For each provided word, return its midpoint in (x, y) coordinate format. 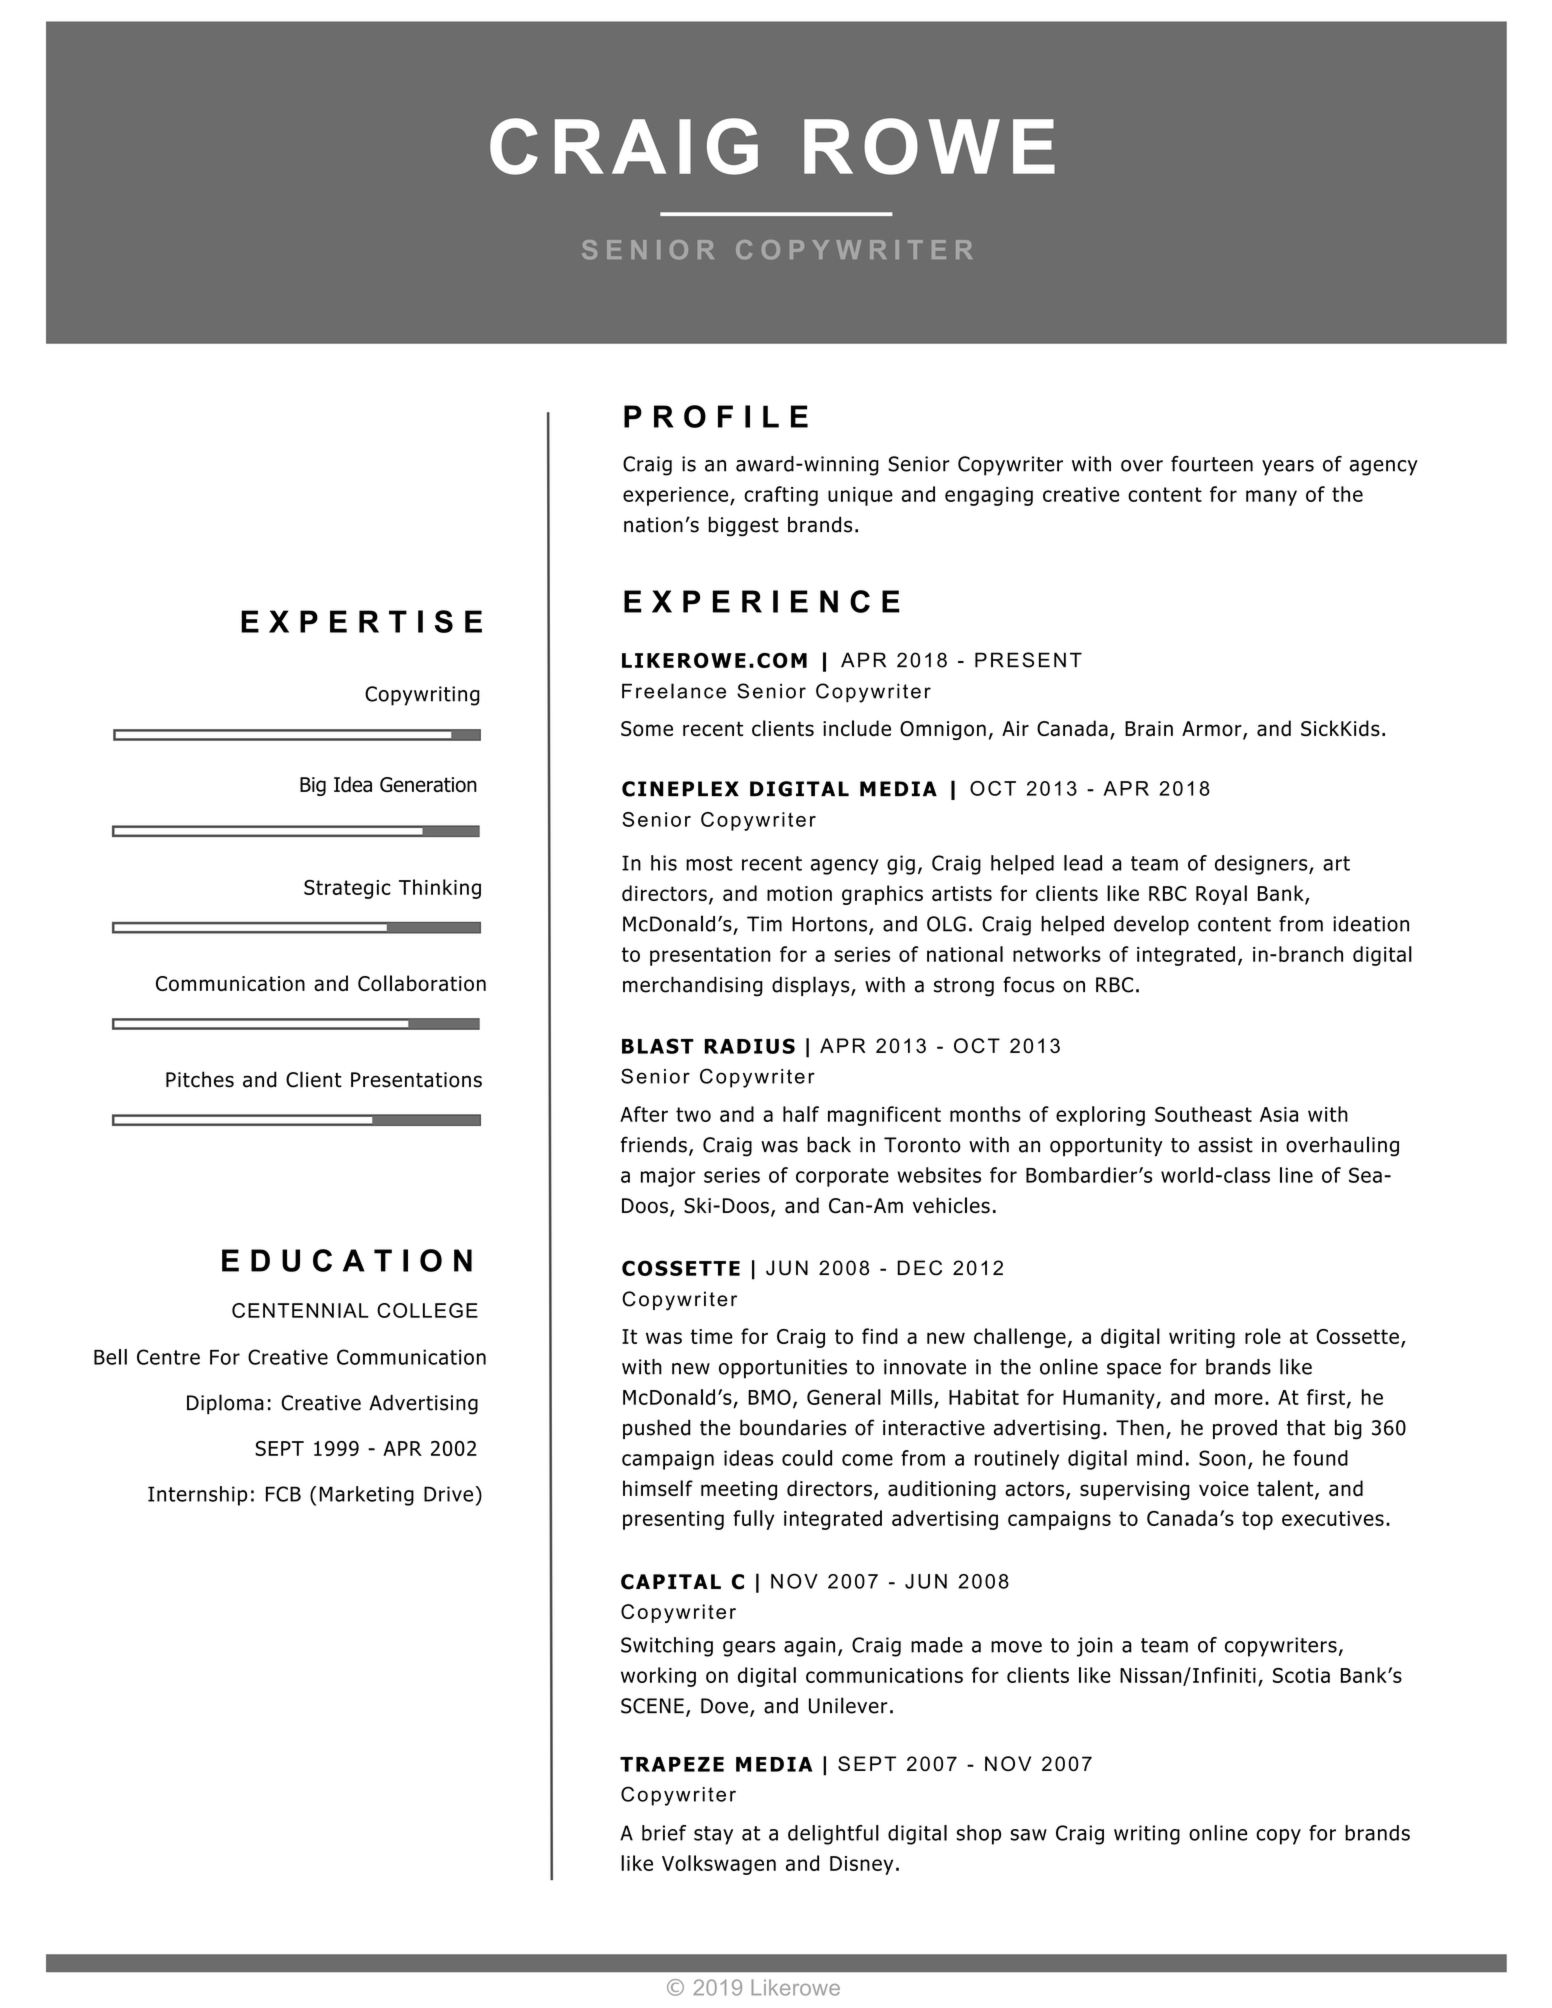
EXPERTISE (361, 621)
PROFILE (716, 416)
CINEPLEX (680, 789)
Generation (428, 785)
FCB (283, 1494)
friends (654, 1144)
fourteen (1212, 464)
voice (1224, 1489)
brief (664, 1833)
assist (1225, 1145)
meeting (739, 1490)
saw (1028, 1835)
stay (713, 1835)
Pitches (200, 1079)
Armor (1213, 730)
